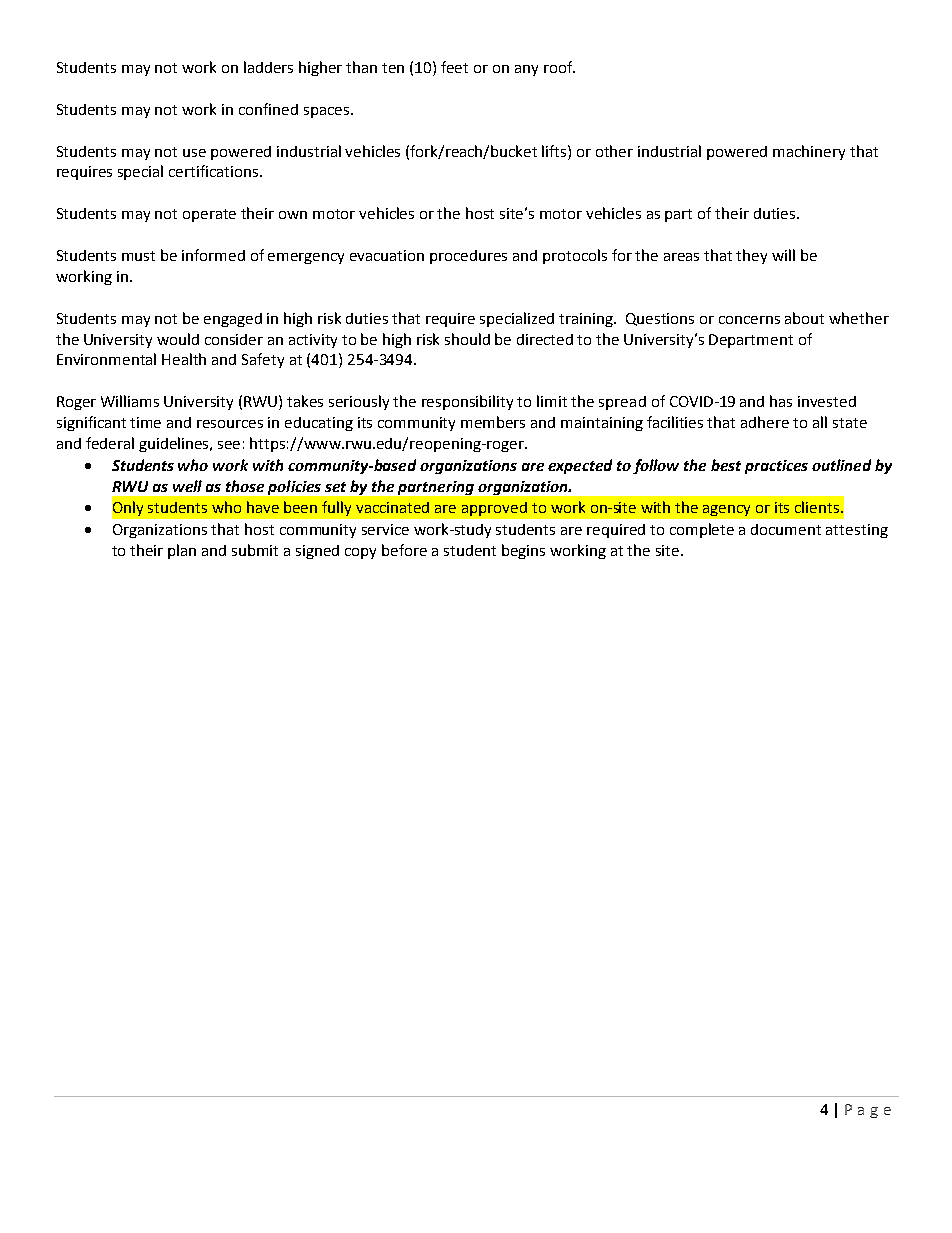  Describe the element at coordinates (702, 530) in the page. I see `complete` at that location.
